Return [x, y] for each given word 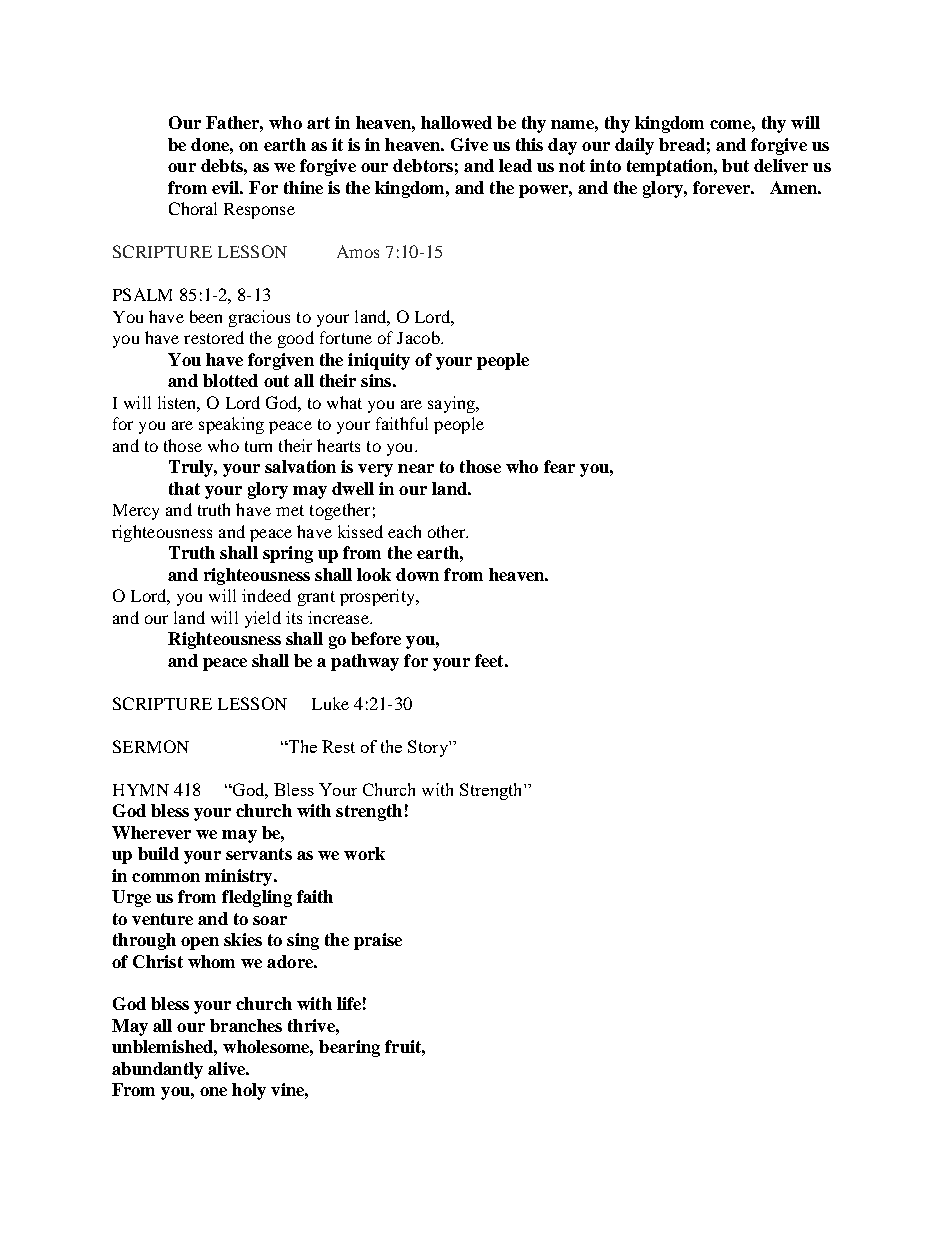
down [417, 574]
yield [263, 619]
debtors [423, 165]
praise [378, 941]
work [364, 853]
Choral [193, 208]
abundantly [157, 1070]
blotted [230, 380]
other [448, 531]
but [735, 165]
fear [559, 466]
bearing [349, 1048]
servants [259, 854]
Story [429, 748]
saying [453, 404]
